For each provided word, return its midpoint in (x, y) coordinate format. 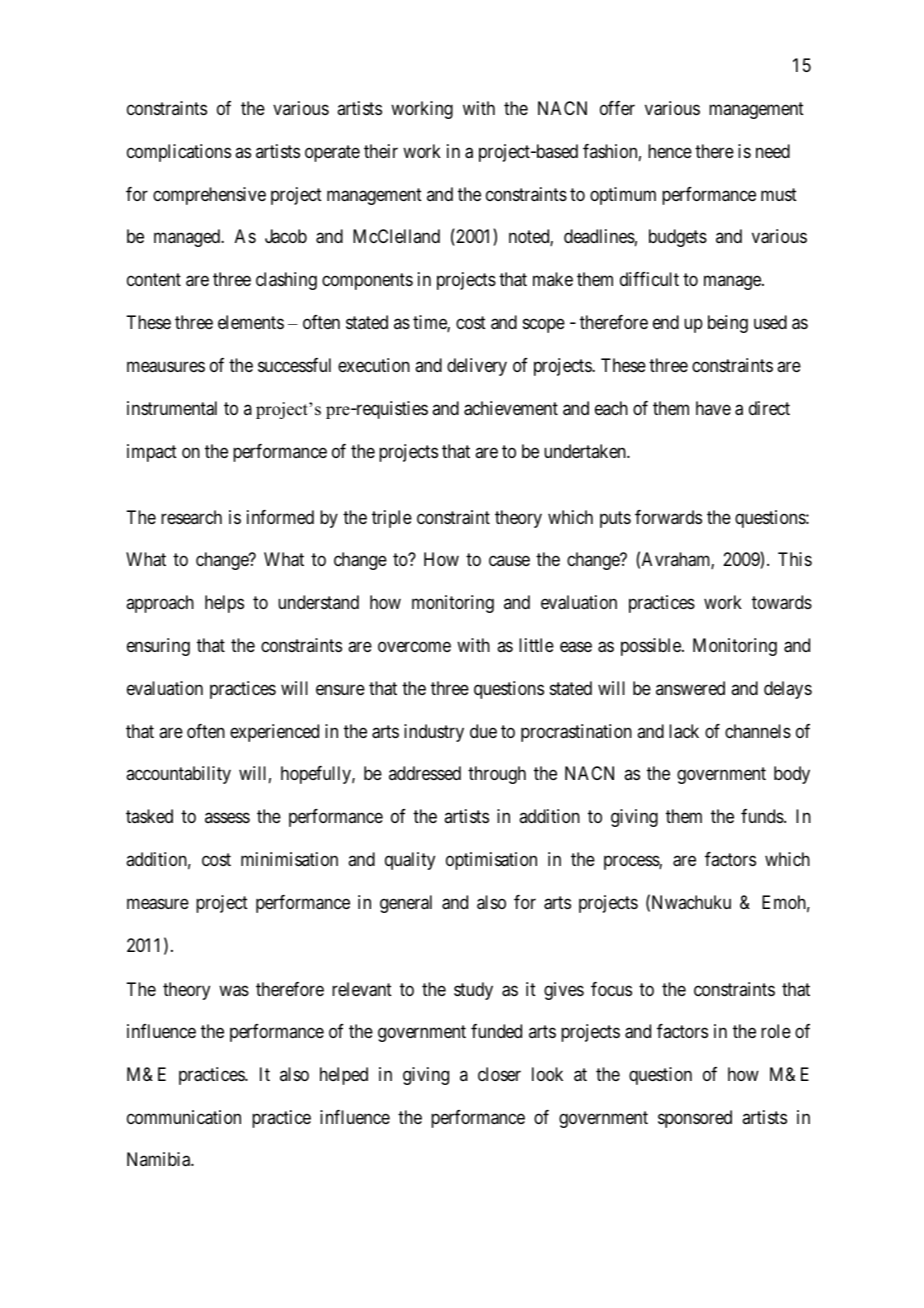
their (381, 151)
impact (152, 453)
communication (184, 1117)
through (497, 775)
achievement (511, 408)
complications (179, 153)
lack (684, 731)
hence (670, 151)
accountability (178, 775)
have (713, 408)
